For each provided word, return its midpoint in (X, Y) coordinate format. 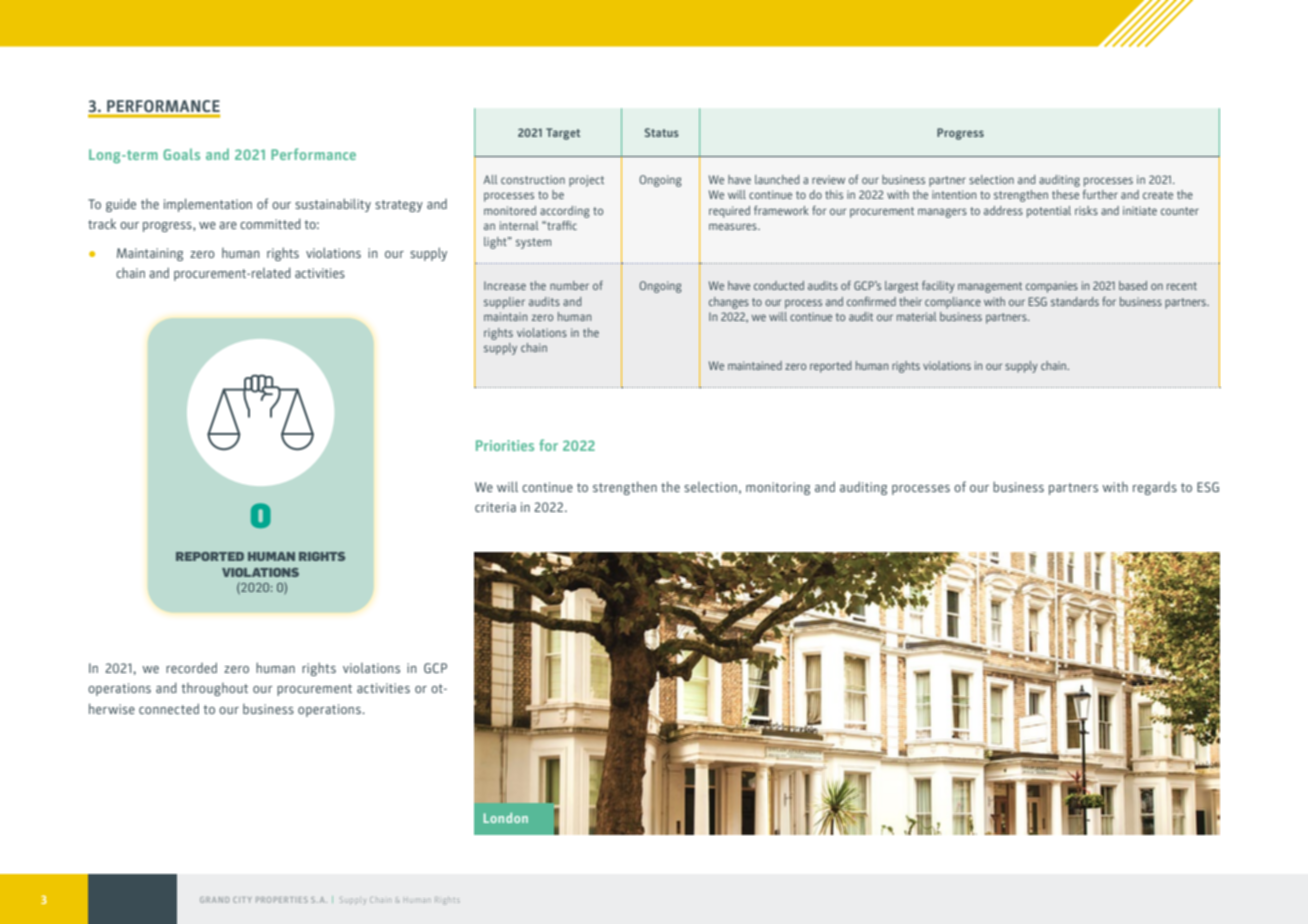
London (506, 818)
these (1065, 194)
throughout (214, 689)
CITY (242, 900)
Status (662, 132)
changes (729, 303)
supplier (504, 303)
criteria (495, 507)
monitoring (778, 488)
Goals (181, 154)
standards (1075, 301)
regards (1155, 488)
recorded (191, 667)
